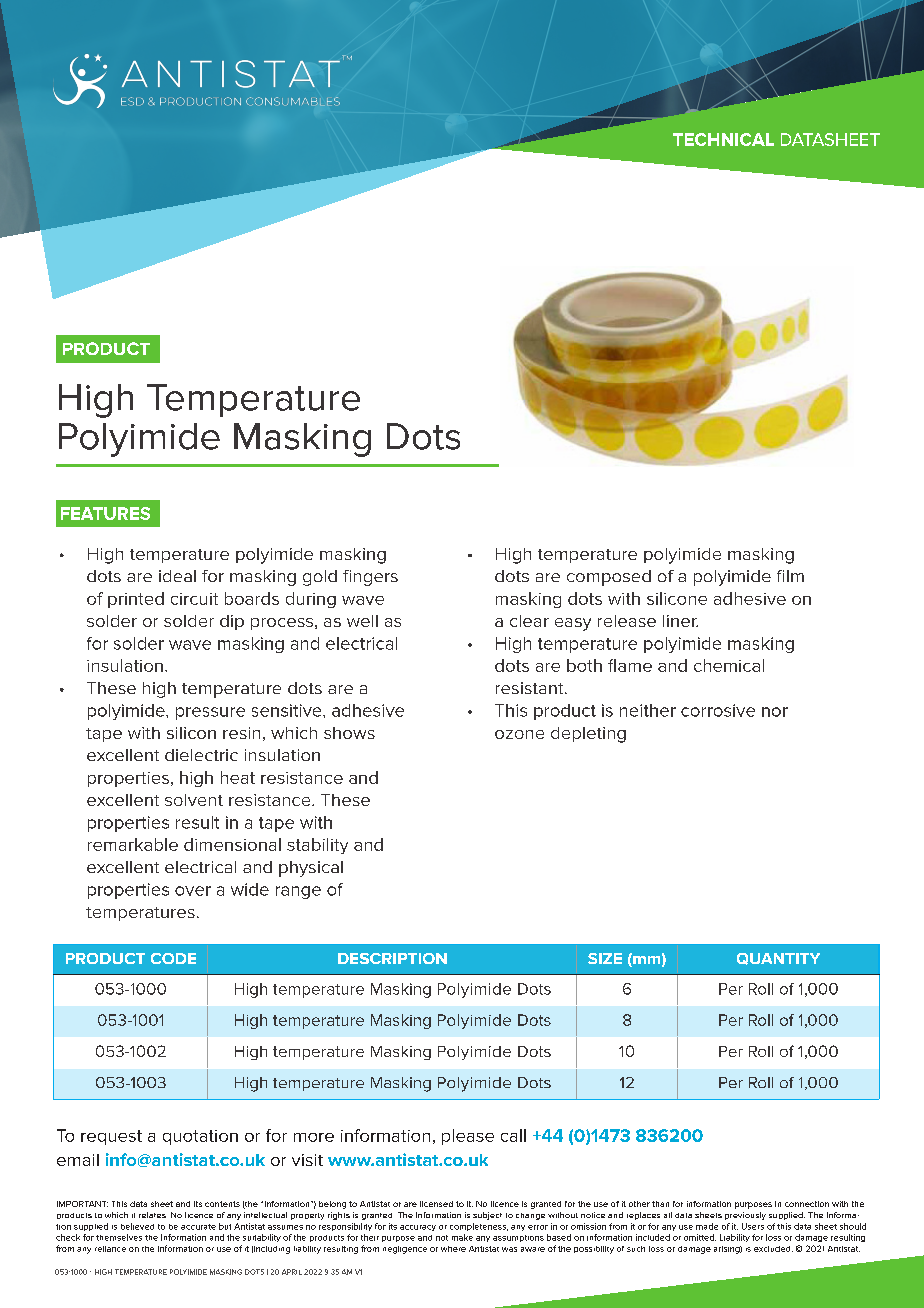  I want to click on Users, so click(753, 1226).
